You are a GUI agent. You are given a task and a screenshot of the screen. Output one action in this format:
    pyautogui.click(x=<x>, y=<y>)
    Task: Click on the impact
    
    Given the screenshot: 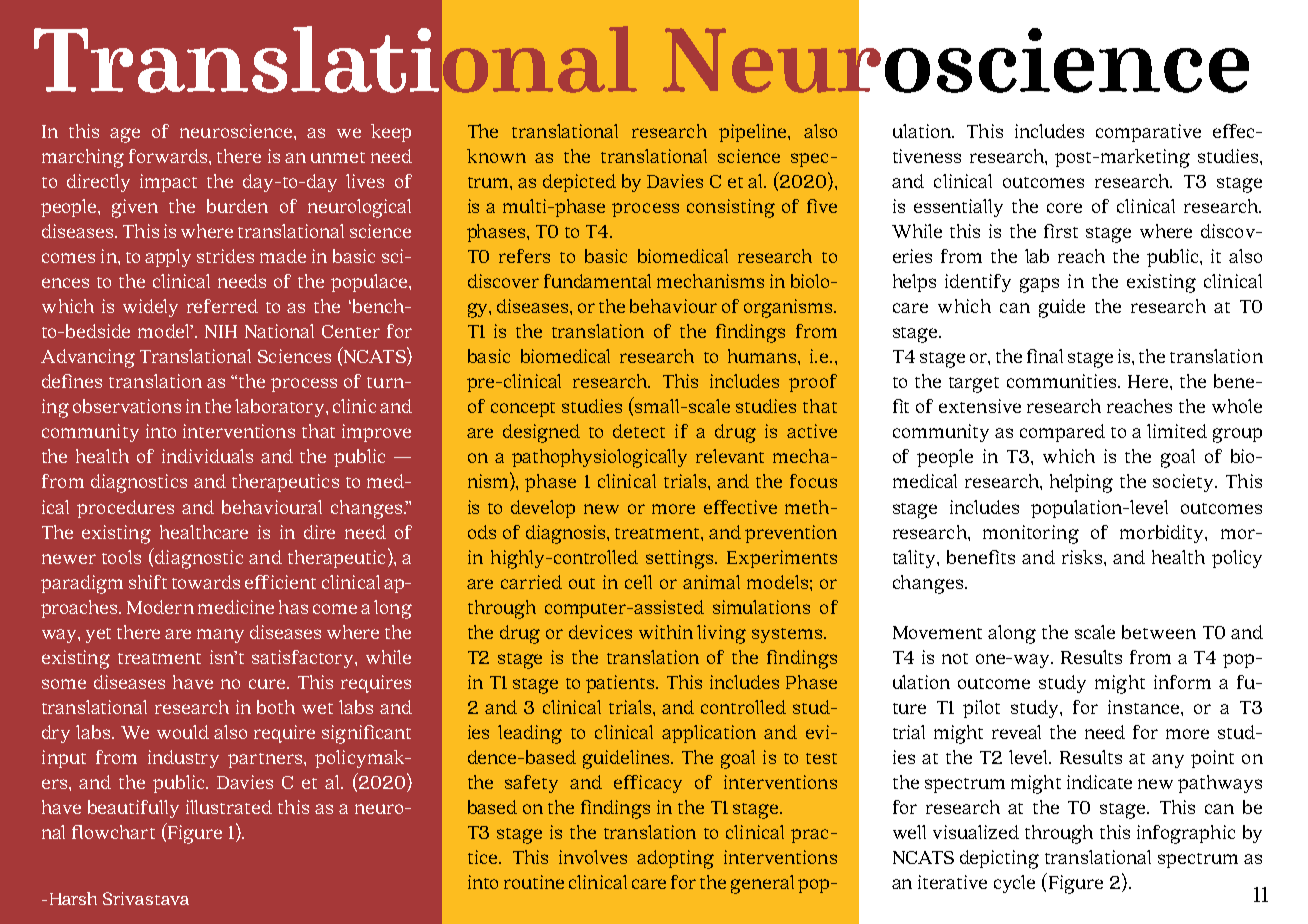 What is the action you would take?
    pyautogui.click(x=168, y=183)
